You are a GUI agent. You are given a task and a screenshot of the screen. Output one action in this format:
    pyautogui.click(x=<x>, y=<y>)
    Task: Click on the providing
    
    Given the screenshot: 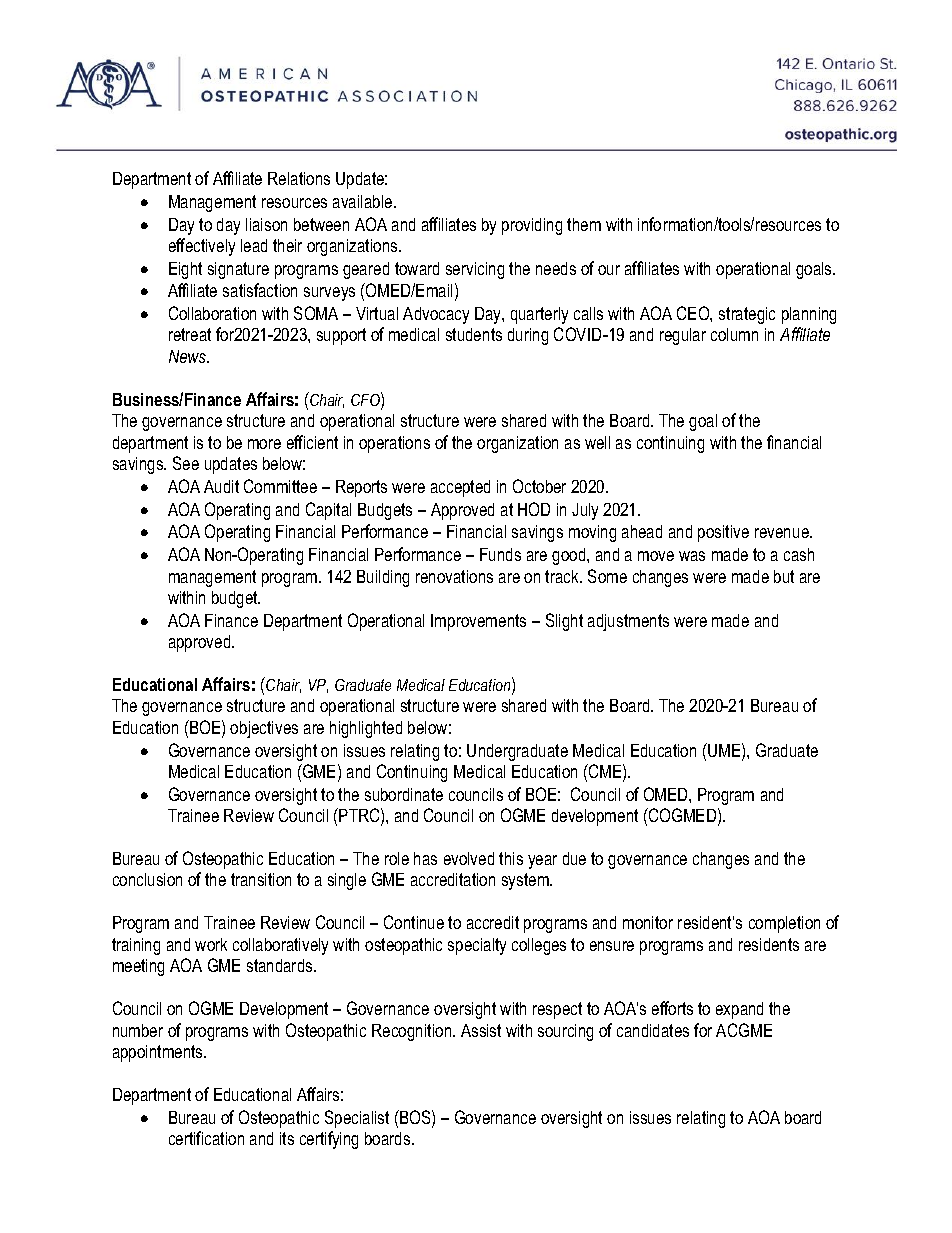 What is the action you would take?
    pyautogui.click(x=532, y=226)
